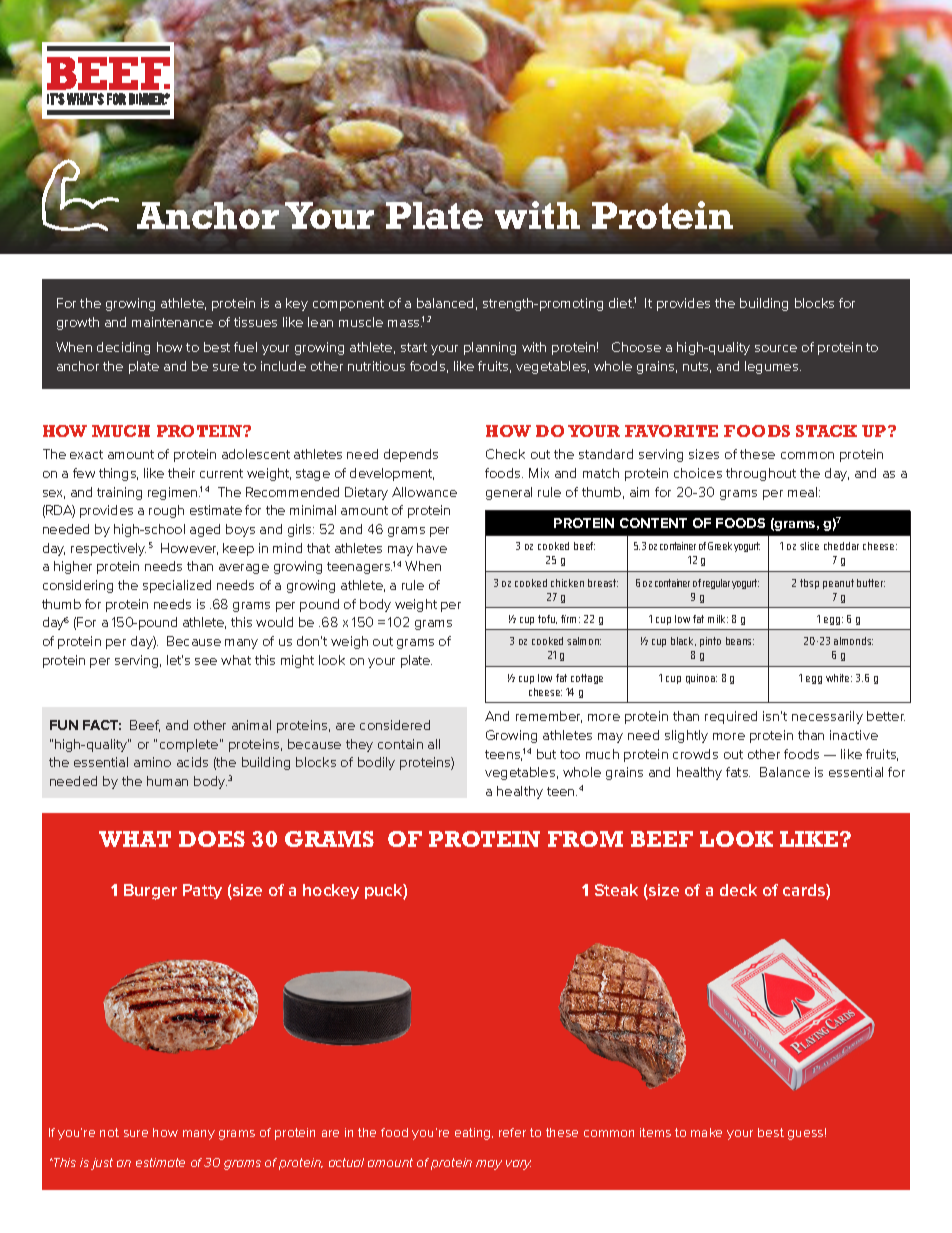  What do you see at coordinates (738, 890) in the page?
I see `deck` at bounding box center [738, 890].
